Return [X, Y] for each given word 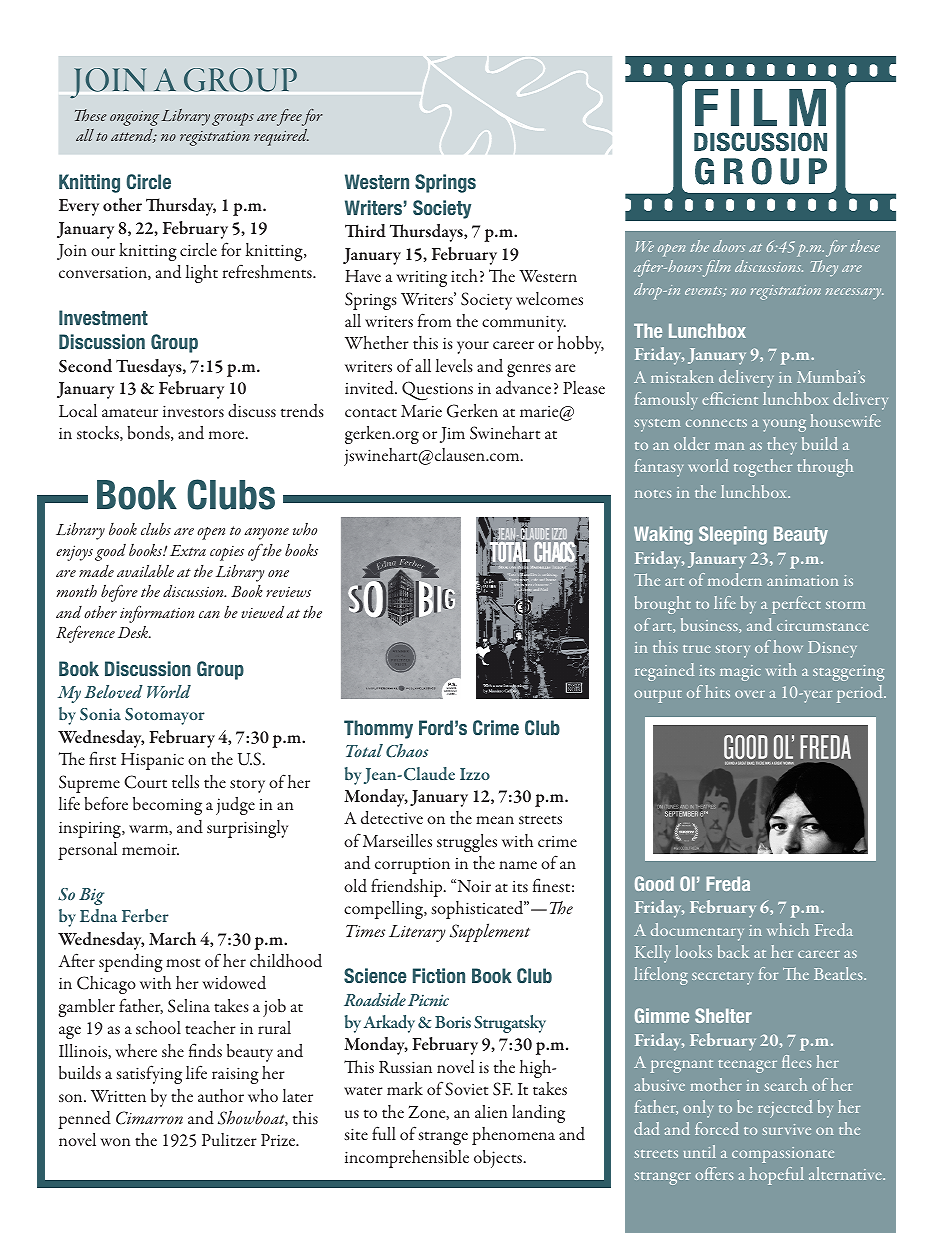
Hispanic [152, 761]
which [788, 929]
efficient [730, 398]
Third [365, 231]
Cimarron [149, 1118]
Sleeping [733, 535]
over [750, 694]
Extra [188, 550]
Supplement [490, 932]
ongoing [134, 118]
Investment [103, 317]
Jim [452, 435]
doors [729, 246]
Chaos [407, 751]
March [172, 938]
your [473, 347]
